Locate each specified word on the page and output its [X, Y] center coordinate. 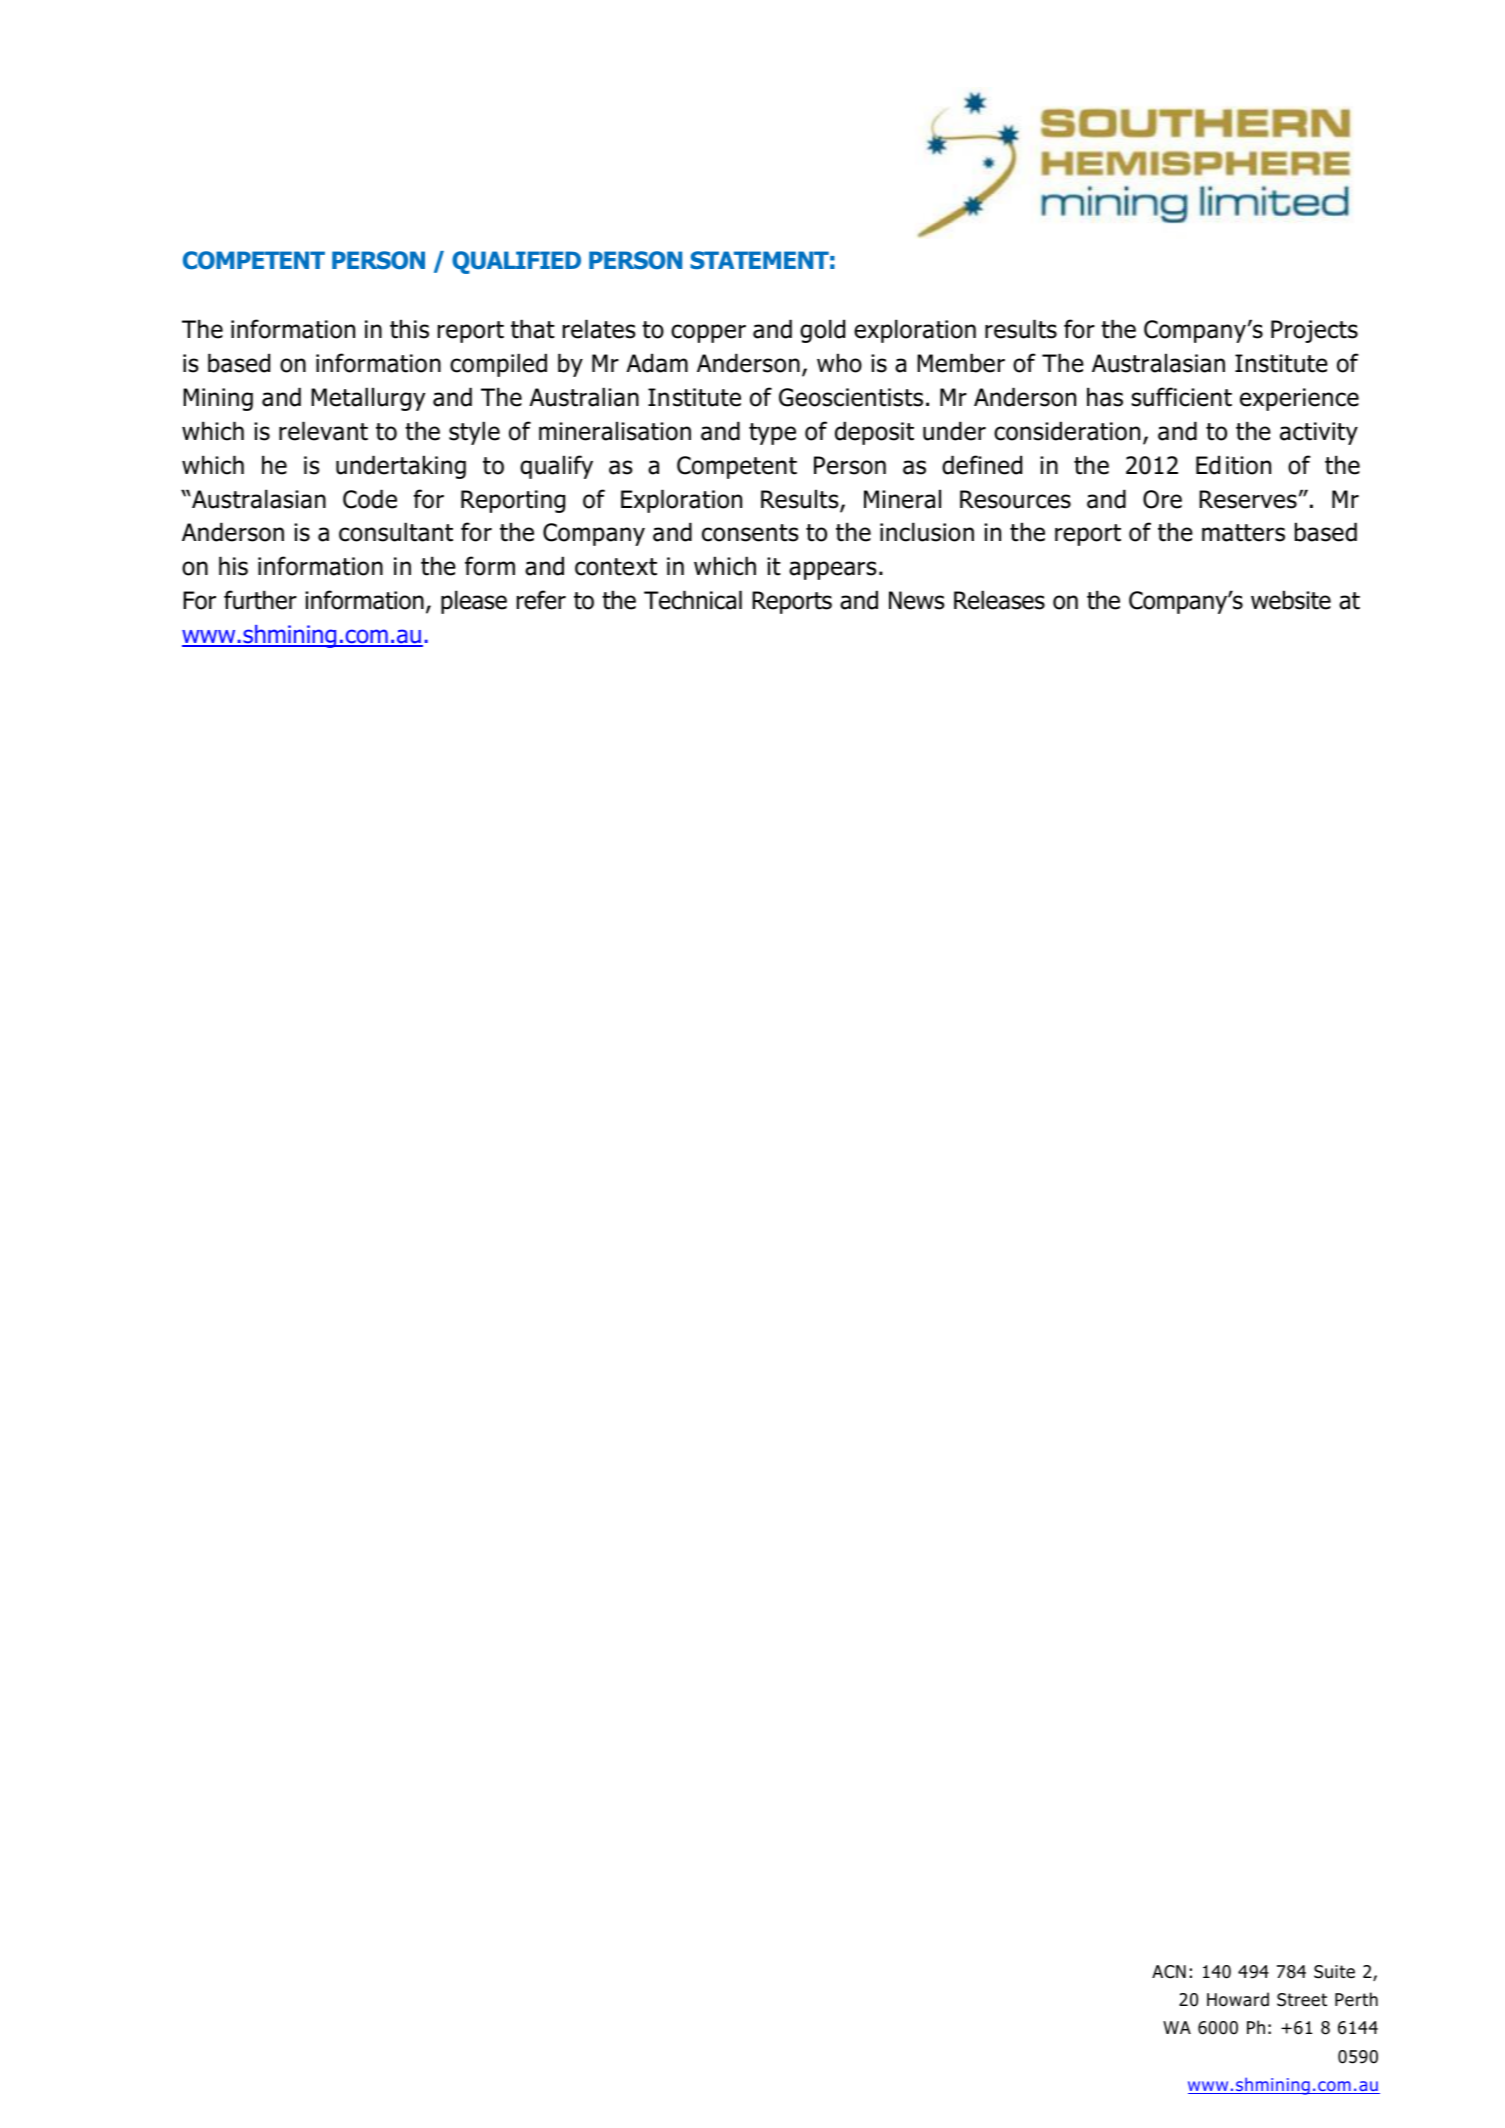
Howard [1238, 1999]
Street [1302, 2000]
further [260, 600]
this [409, 329]
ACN [1169, 1972]
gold [822, 331]
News [917, 600]
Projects [1314, 331]
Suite [1334, 1972]
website [1291, 600]
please [474, 602]
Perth [1356, 1999]
